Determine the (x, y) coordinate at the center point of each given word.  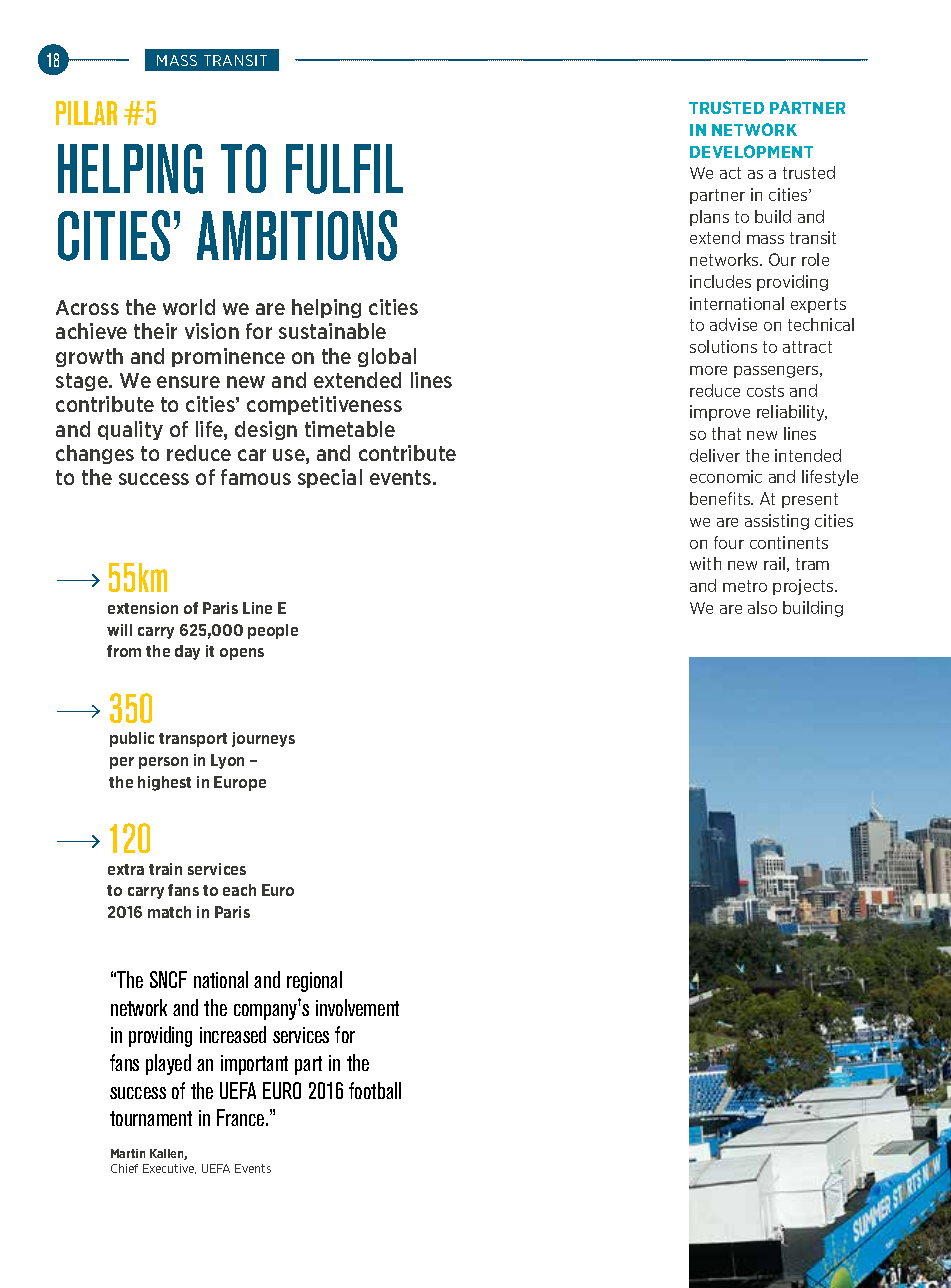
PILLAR (86, 113)
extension (143, 608)
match (169, 912)
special (330, 478)
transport (193, 740)
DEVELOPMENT (751, 151)
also (762, 607)
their (155, 331)
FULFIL (344, 169)
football (375, 1090)
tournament (151, 1118)
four (729, 542)
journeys (263, 739)
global (387, 357)
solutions (723, 346)
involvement (357, 1007)
